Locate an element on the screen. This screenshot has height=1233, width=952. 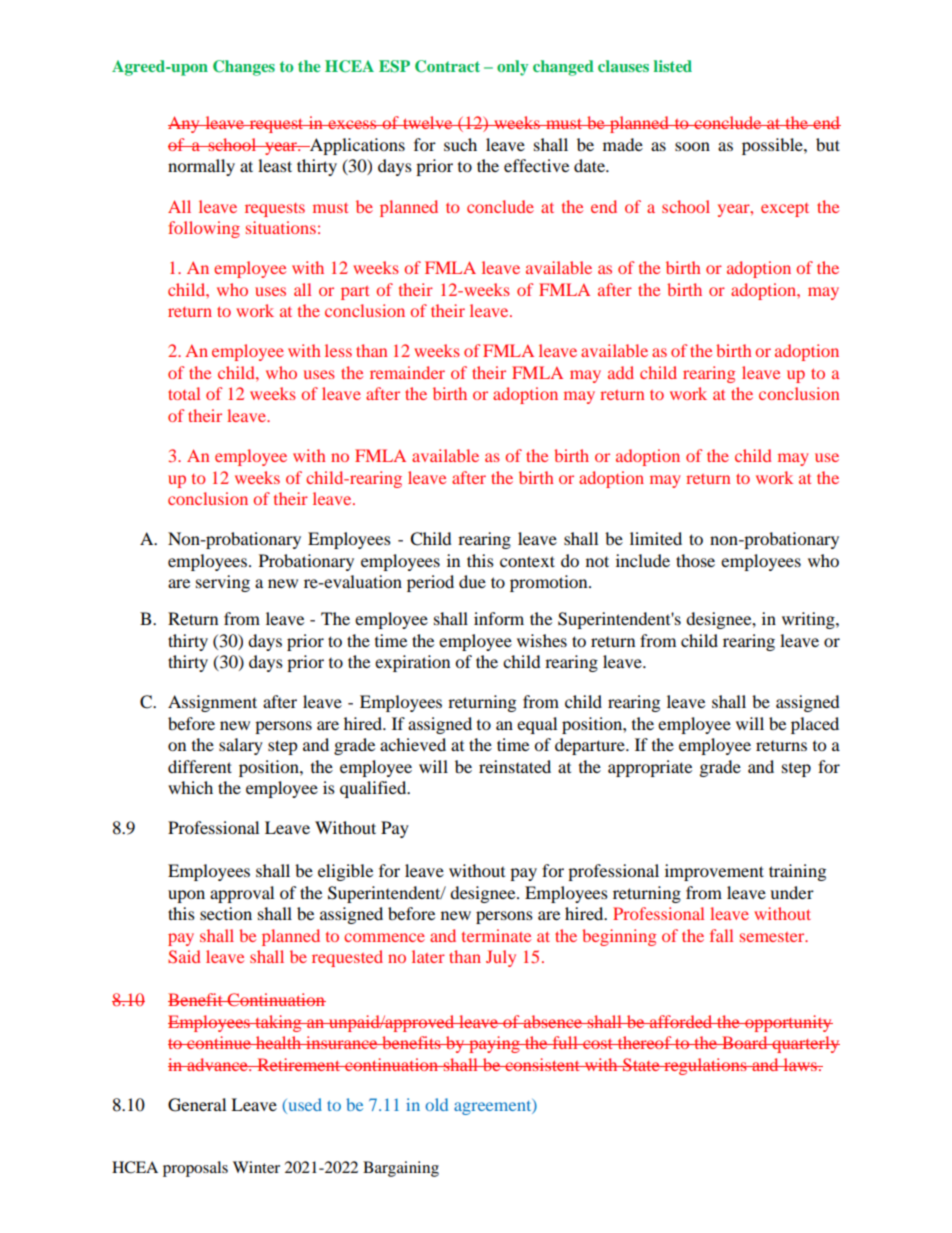
except is located at coordinates (785, 210).
